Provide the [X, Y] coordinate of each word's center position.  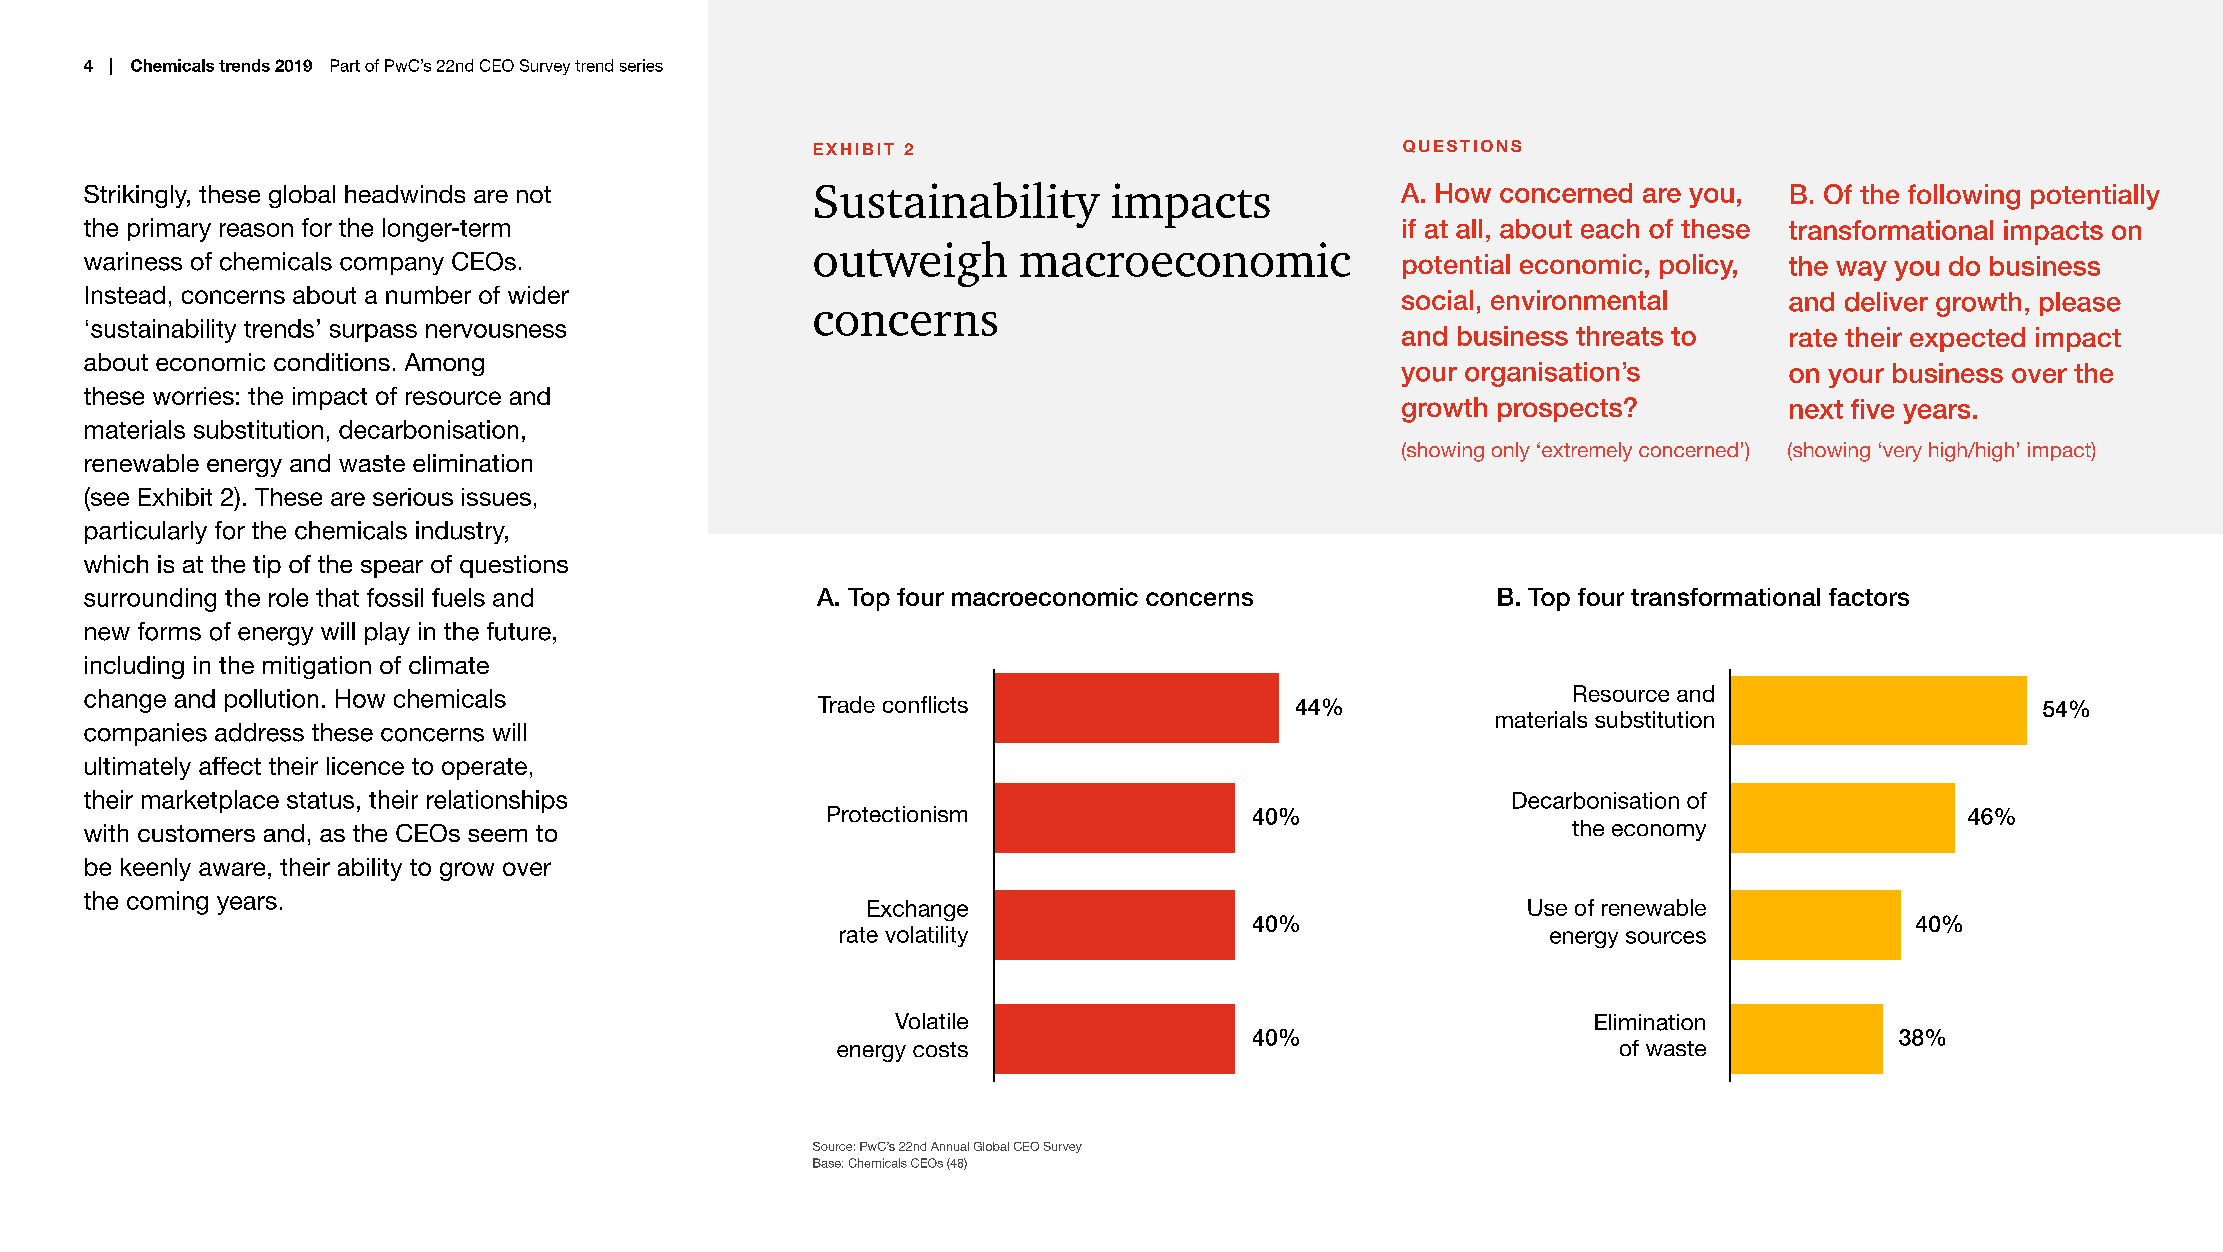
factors [1869, 597]
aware [232, 869]
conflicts [925, 704]
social [1437, 300]
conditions [332, 362]
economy [1659, 832]
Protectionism [897, 814]
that [337, 597]
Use [1547, 907]
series [641, 65]
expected [1967, 339]
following [1964, 197]
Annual [950, 1146]
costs [940, 1049]
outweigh [910, 264]
